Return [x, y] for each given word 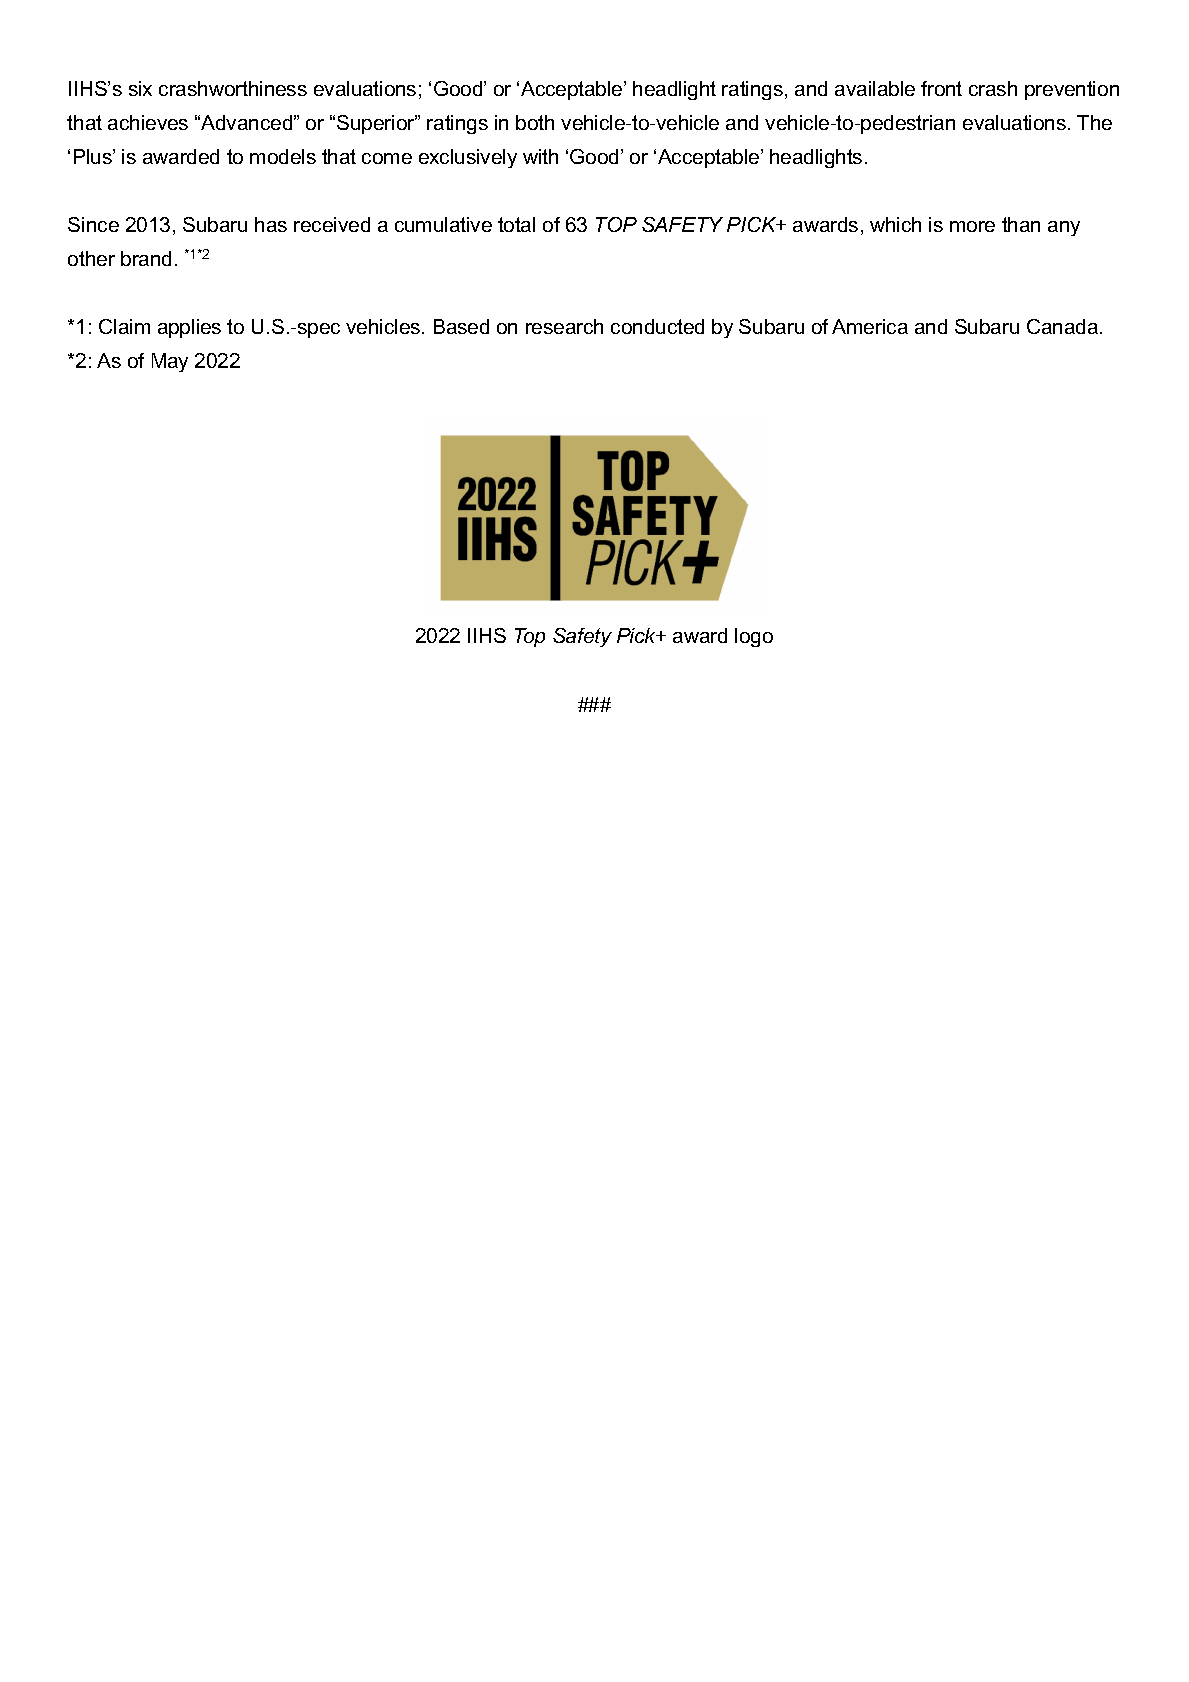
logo [754, 637]
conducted [657, 326]
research [564, 326]
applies [189, 328]
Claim [124, 326]
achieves [148, 122]
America [870, 326]
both [535, 122]
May [170, 362]
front [941, 88]
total [516, 224]
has [271, 224]
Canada [1064, 326]
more [972, 226]
